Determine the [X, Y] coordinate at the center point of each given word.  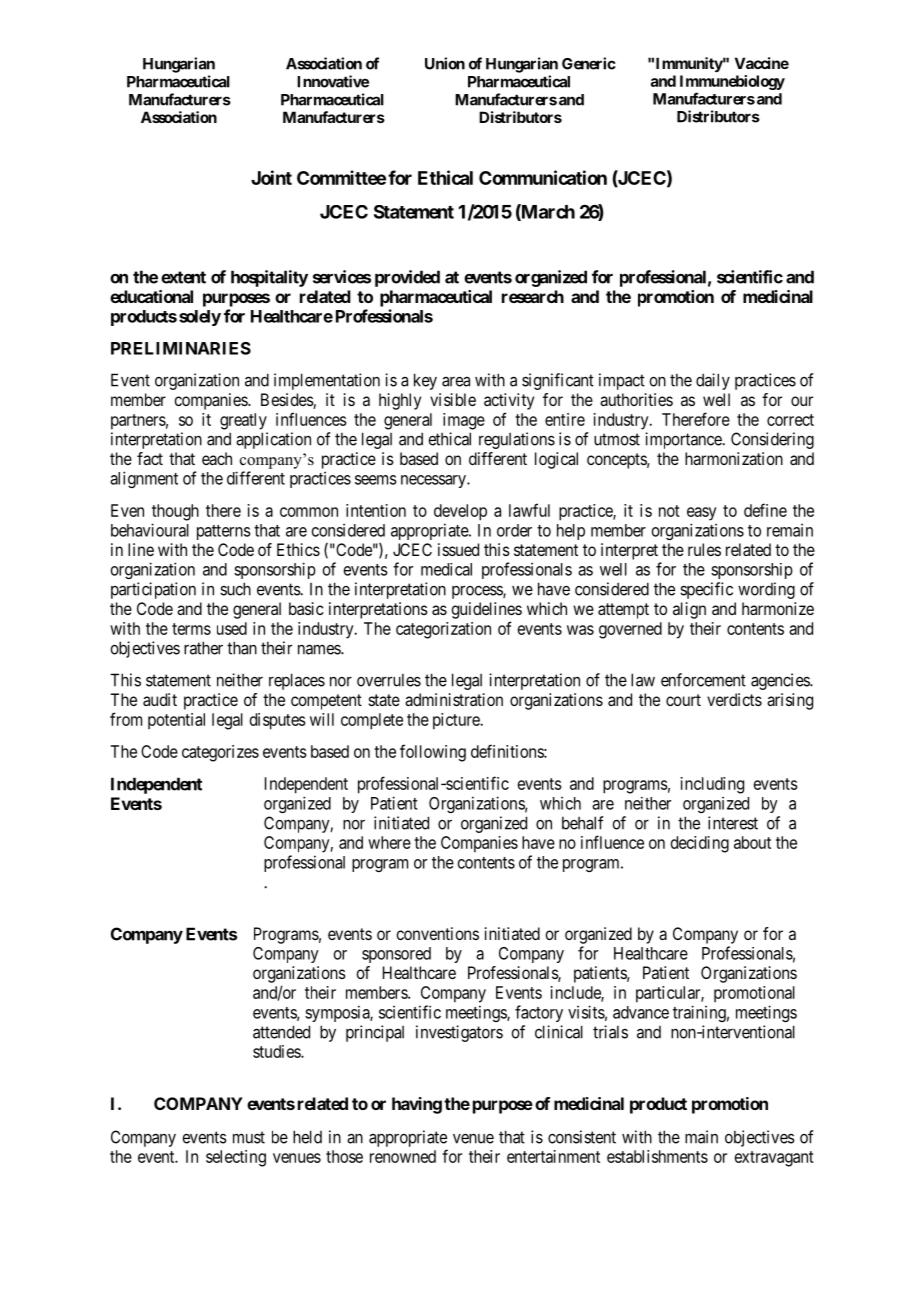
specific [706, 590]
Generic [589, 63]
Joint [271, 177]
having [417, 1105]
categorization [443, 630]
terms [191, 629]
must [249, 1137]
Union [445, 63]
